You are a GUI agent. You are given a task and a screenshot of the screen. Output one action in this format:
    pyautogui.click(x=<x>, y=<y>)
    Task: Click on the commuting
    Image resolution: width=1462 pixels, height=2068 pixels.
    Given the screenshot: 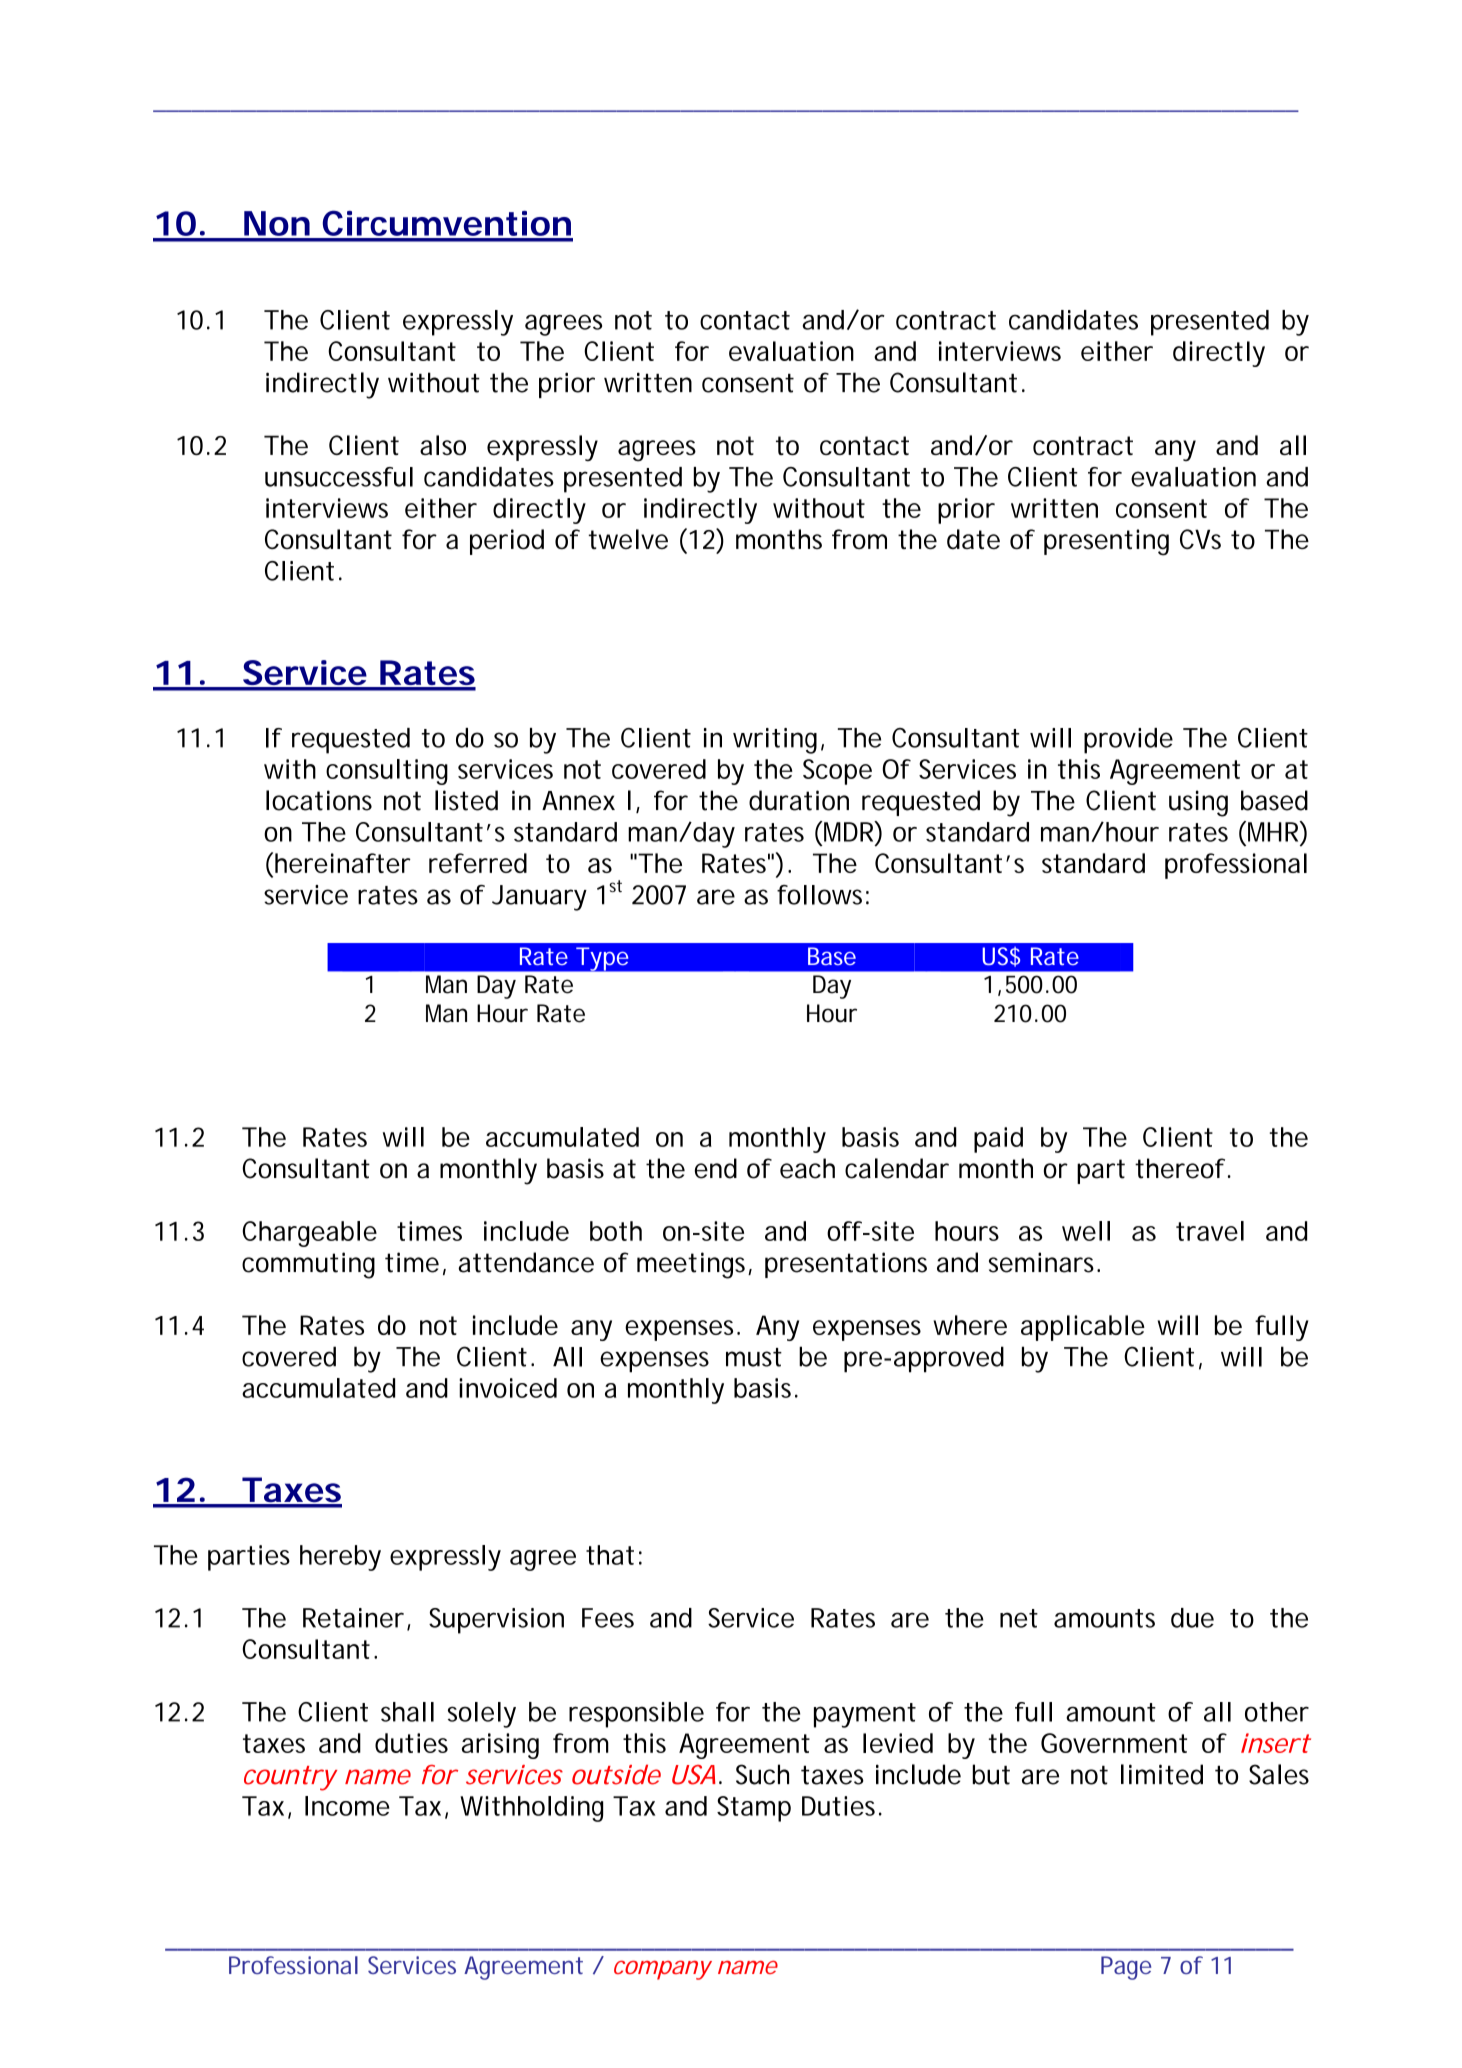 What is the action you would take?
    pyautogui.click(x=308, y=1265)
